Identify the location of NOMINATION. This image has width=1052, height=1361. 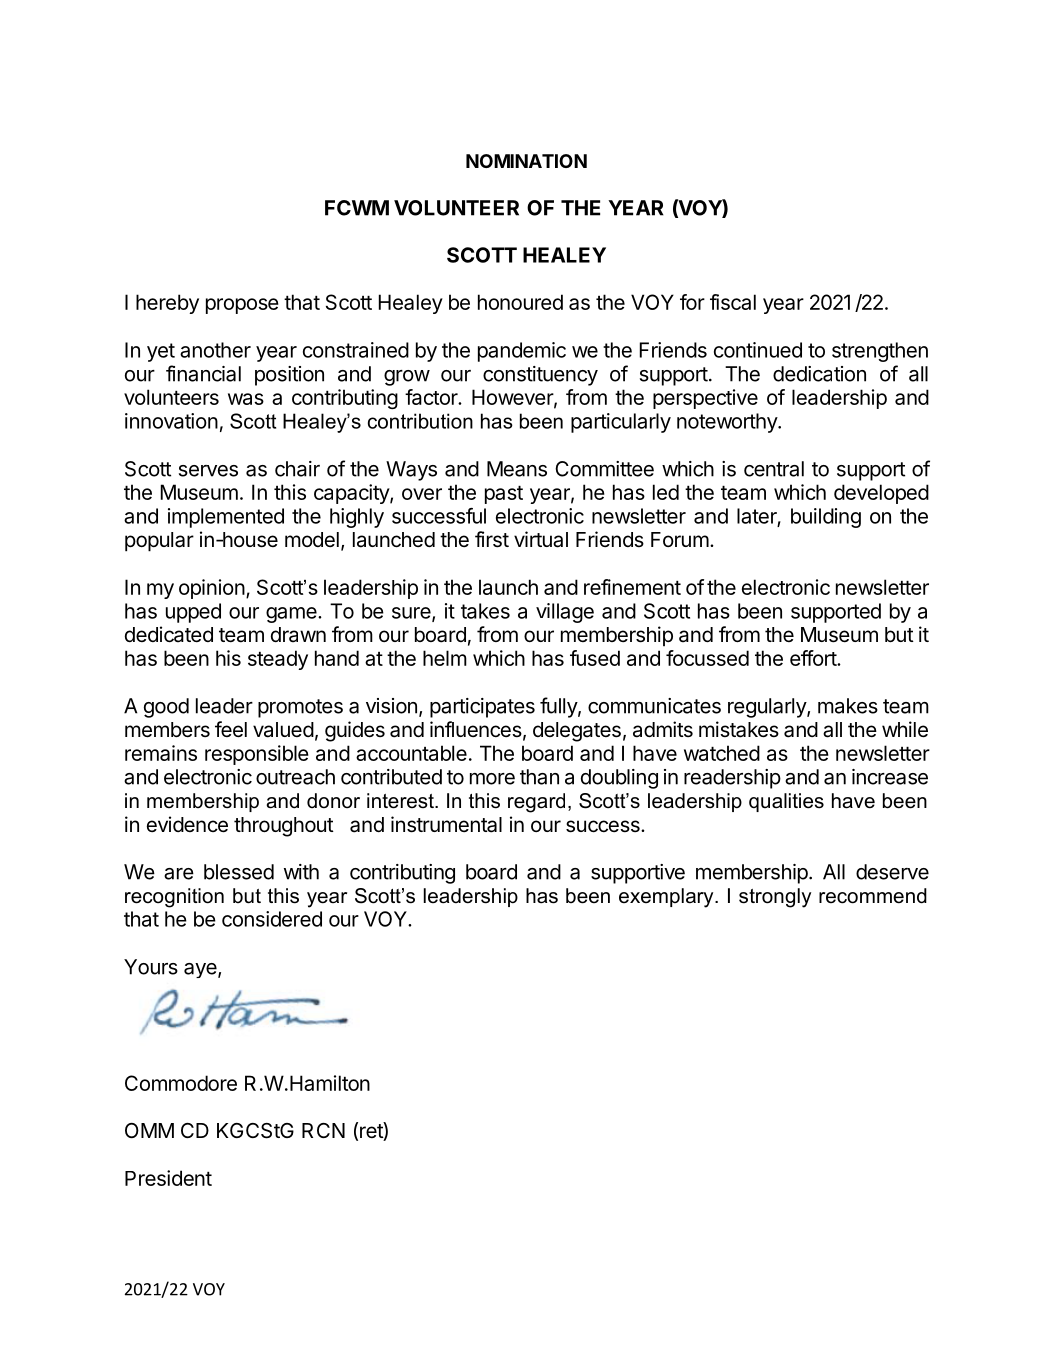
(526, 161).
